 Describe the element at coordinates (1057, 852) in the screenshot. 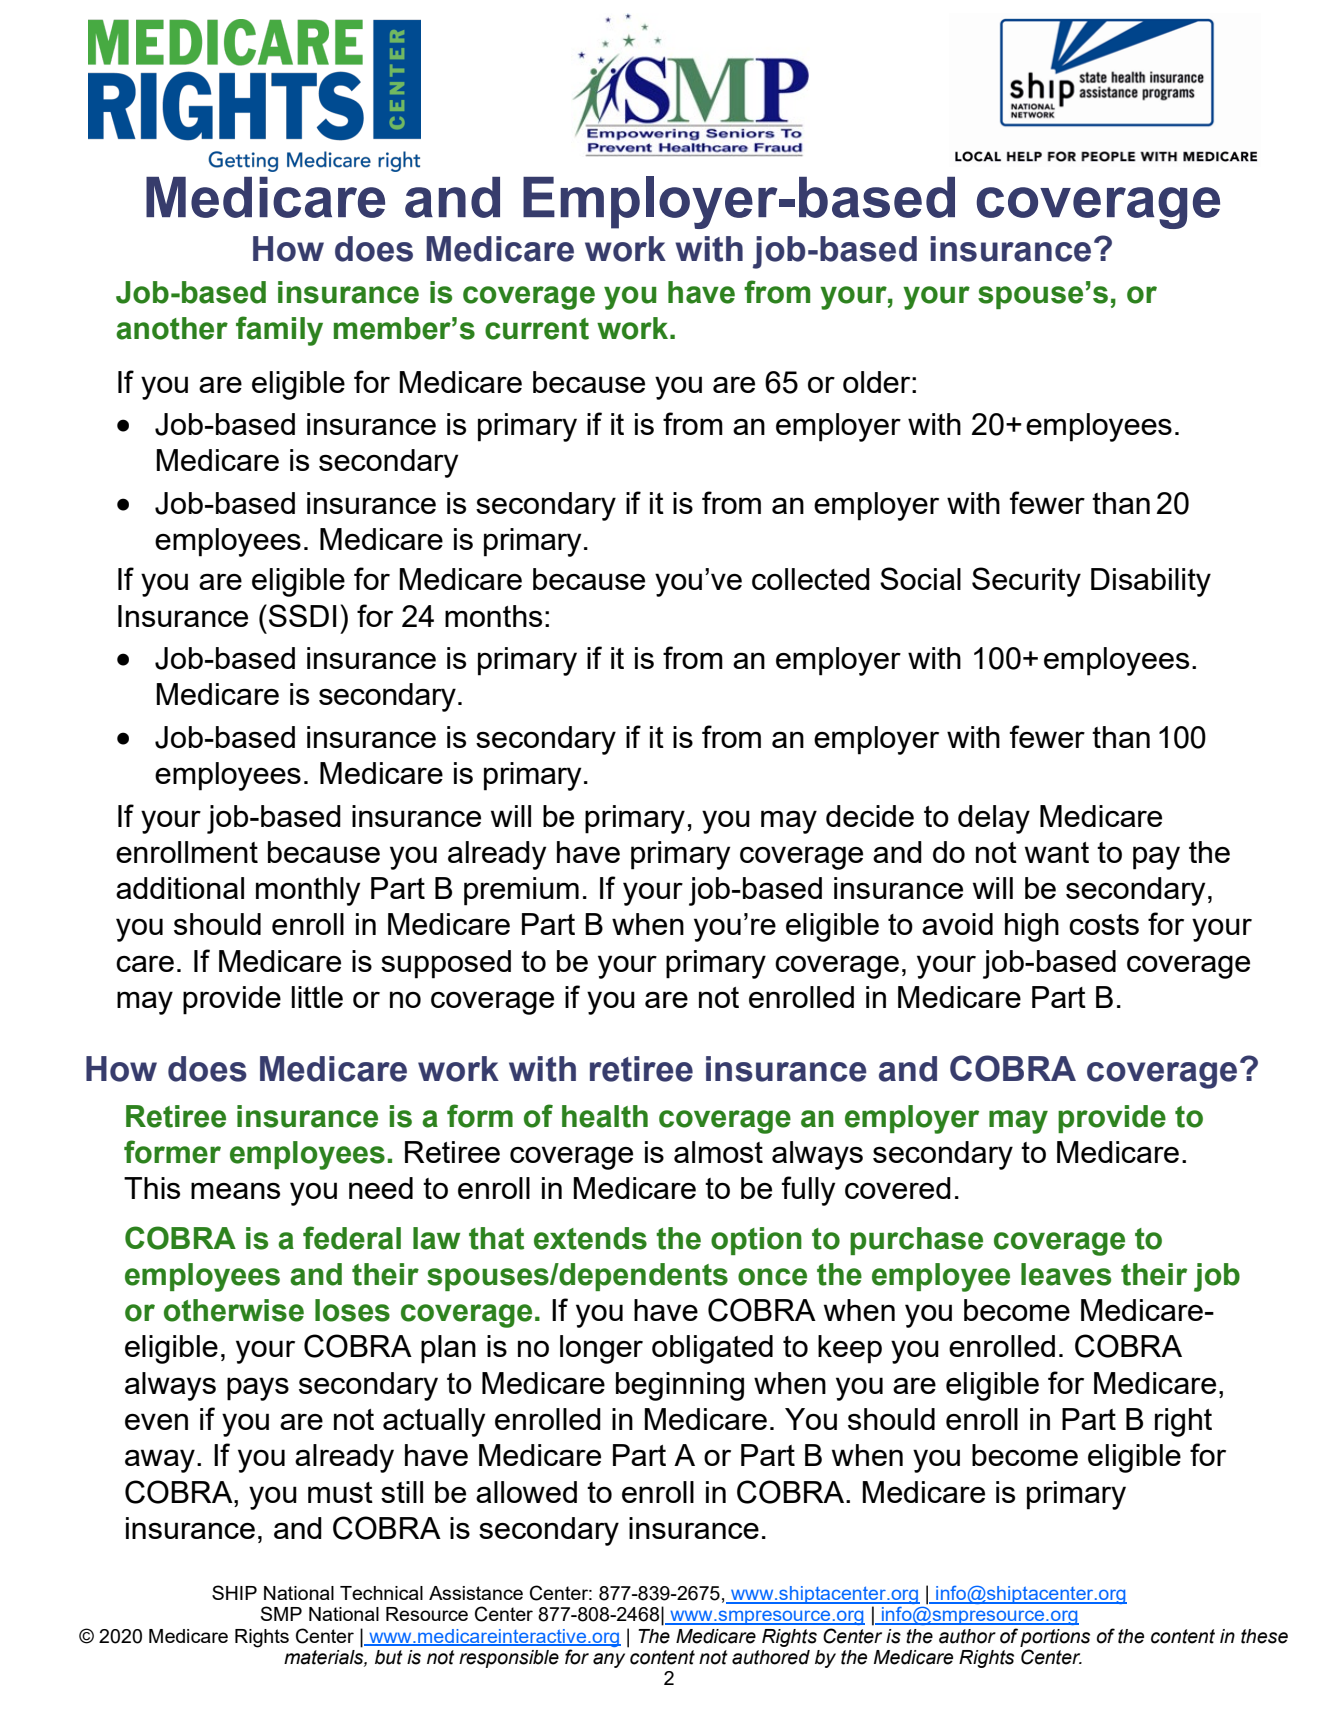

I see `want` at that location.
